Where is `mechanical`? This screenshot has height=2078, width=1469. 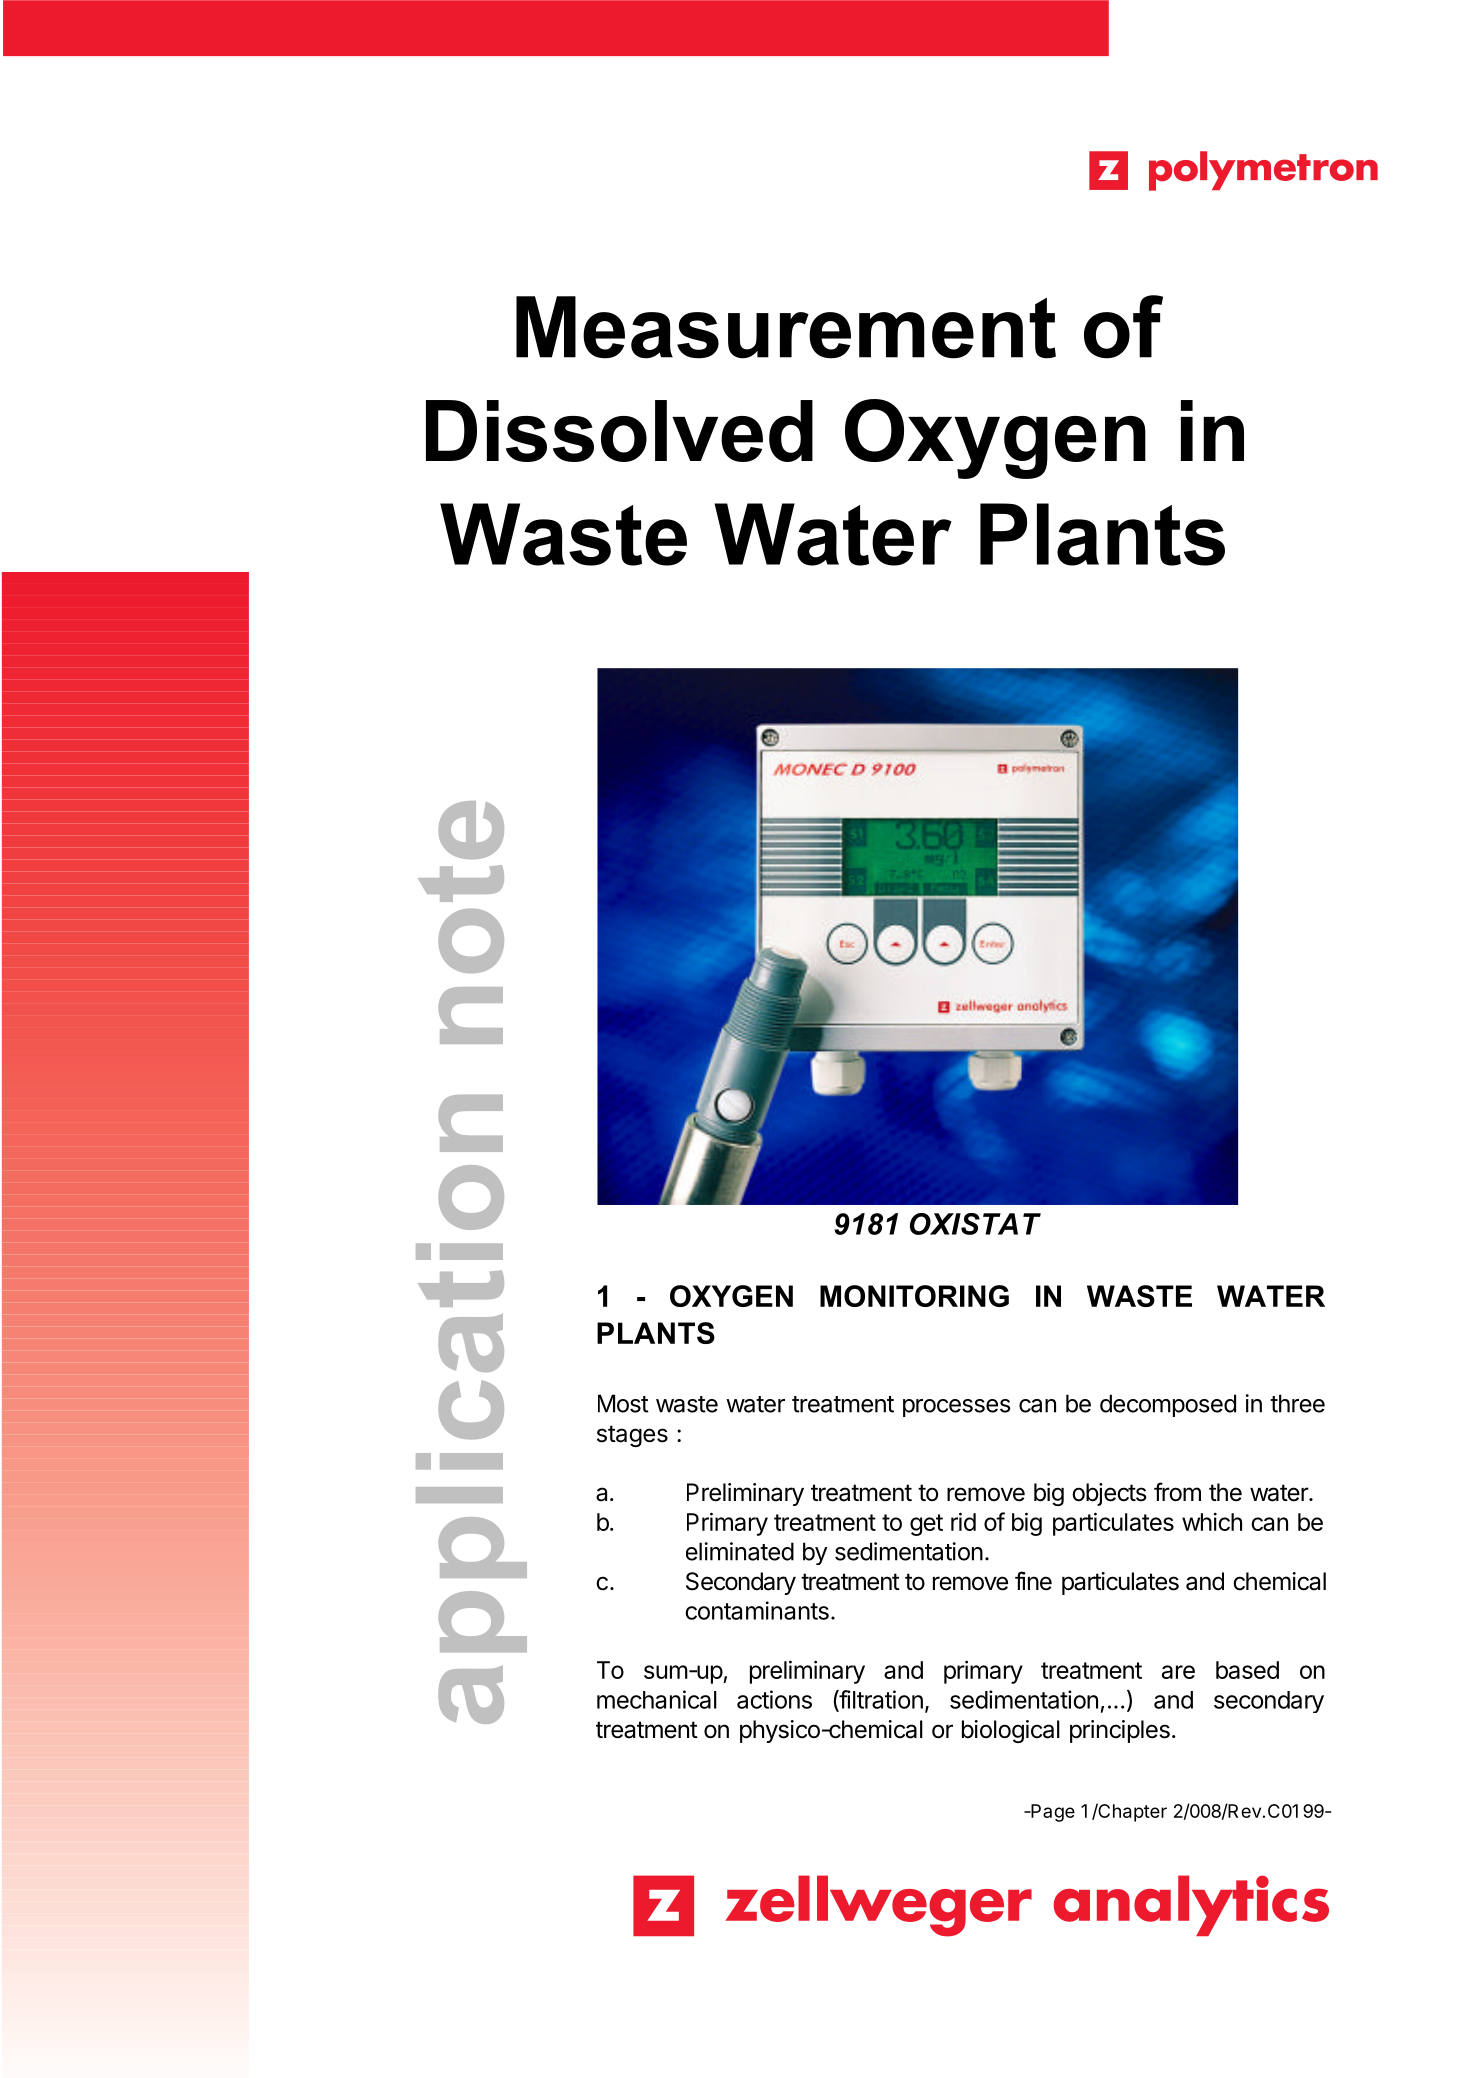 mechanical is located at coordinates (657, 1699).
